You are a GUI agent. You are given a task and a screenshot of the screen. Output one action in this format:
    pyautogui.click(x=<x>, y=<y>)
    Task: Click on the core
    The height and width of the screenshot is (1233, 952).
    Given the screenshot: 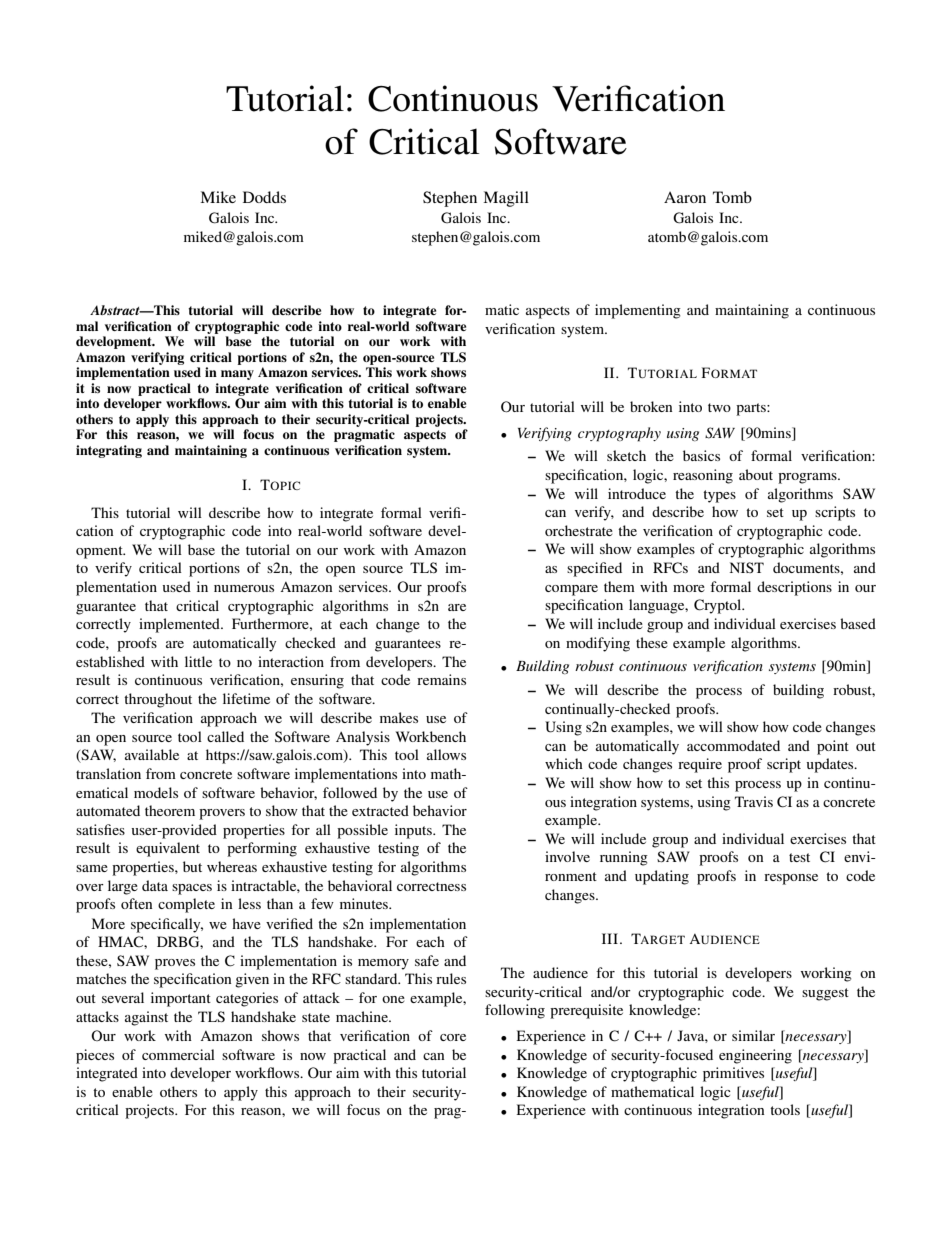 What is the action you would take?
    pyautogui.click(x=453, y=1037)
